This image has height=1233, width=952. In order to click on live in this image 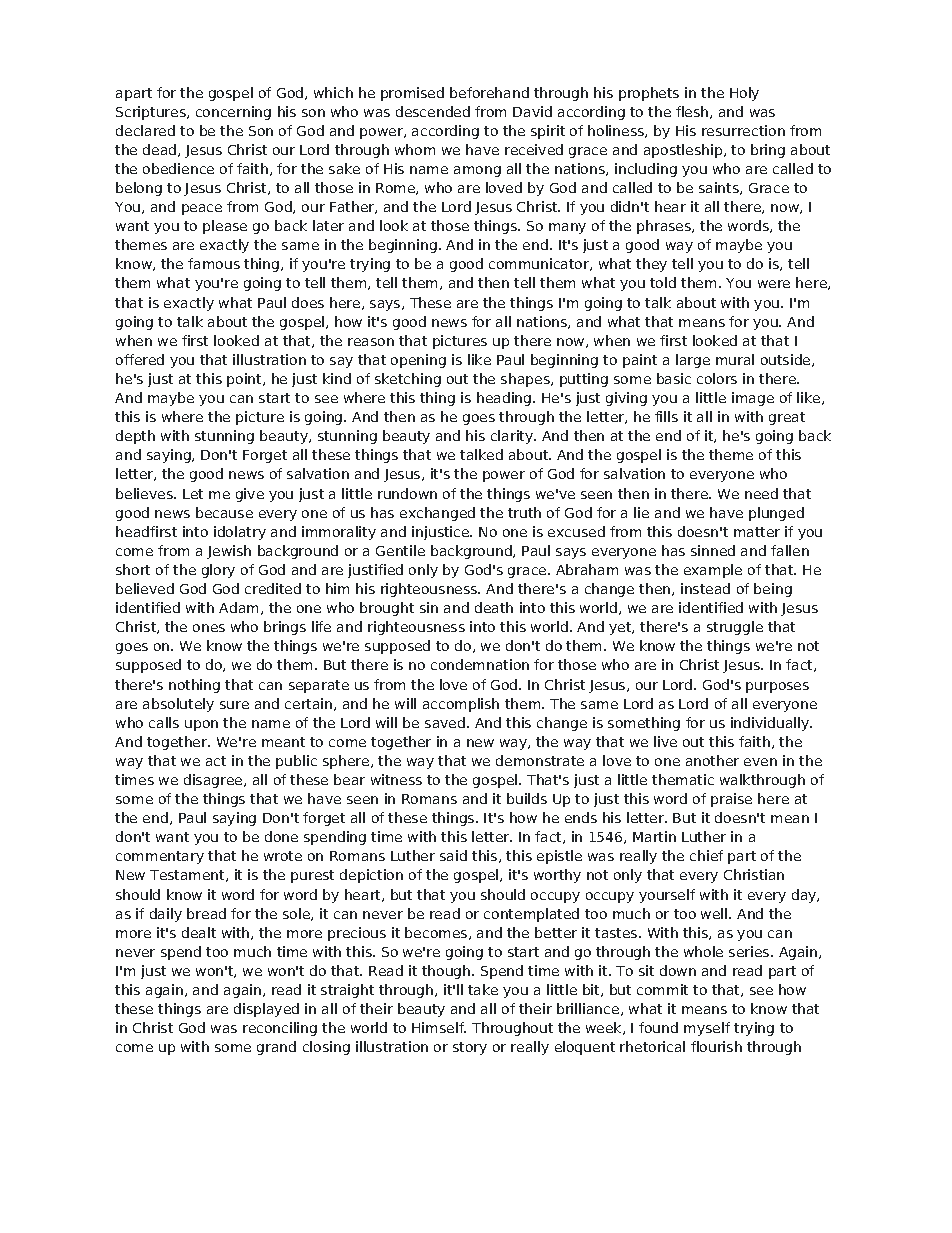, I will do `click(665, 741)`.
